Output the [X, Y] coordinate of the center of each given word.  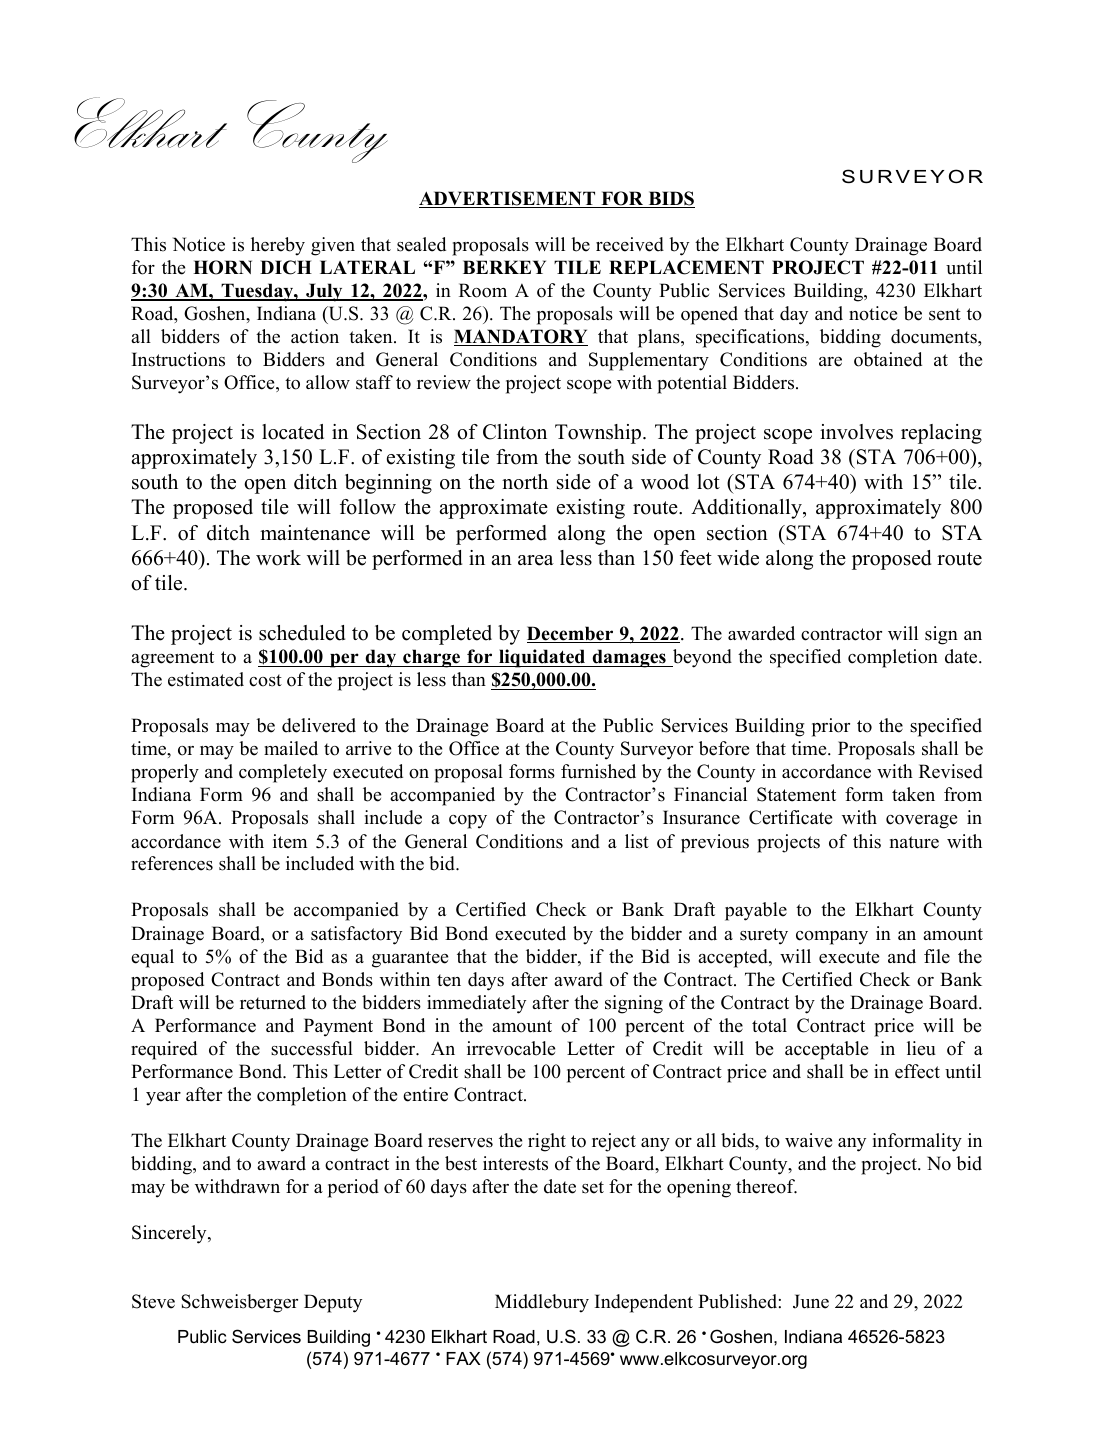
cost [265, 680]
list [637, 841]
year [163, 1099]
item [290, 841]
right [547, 1142]
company [832, 938]
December [571, 634]
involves [856, 432]
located [293, 432]
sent [945, 314]
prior [831, 727]
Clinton [515, 432]
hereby [278, 246]
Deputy [333, 1303]
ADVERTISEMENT [508, 199]
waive [808, 1140]
